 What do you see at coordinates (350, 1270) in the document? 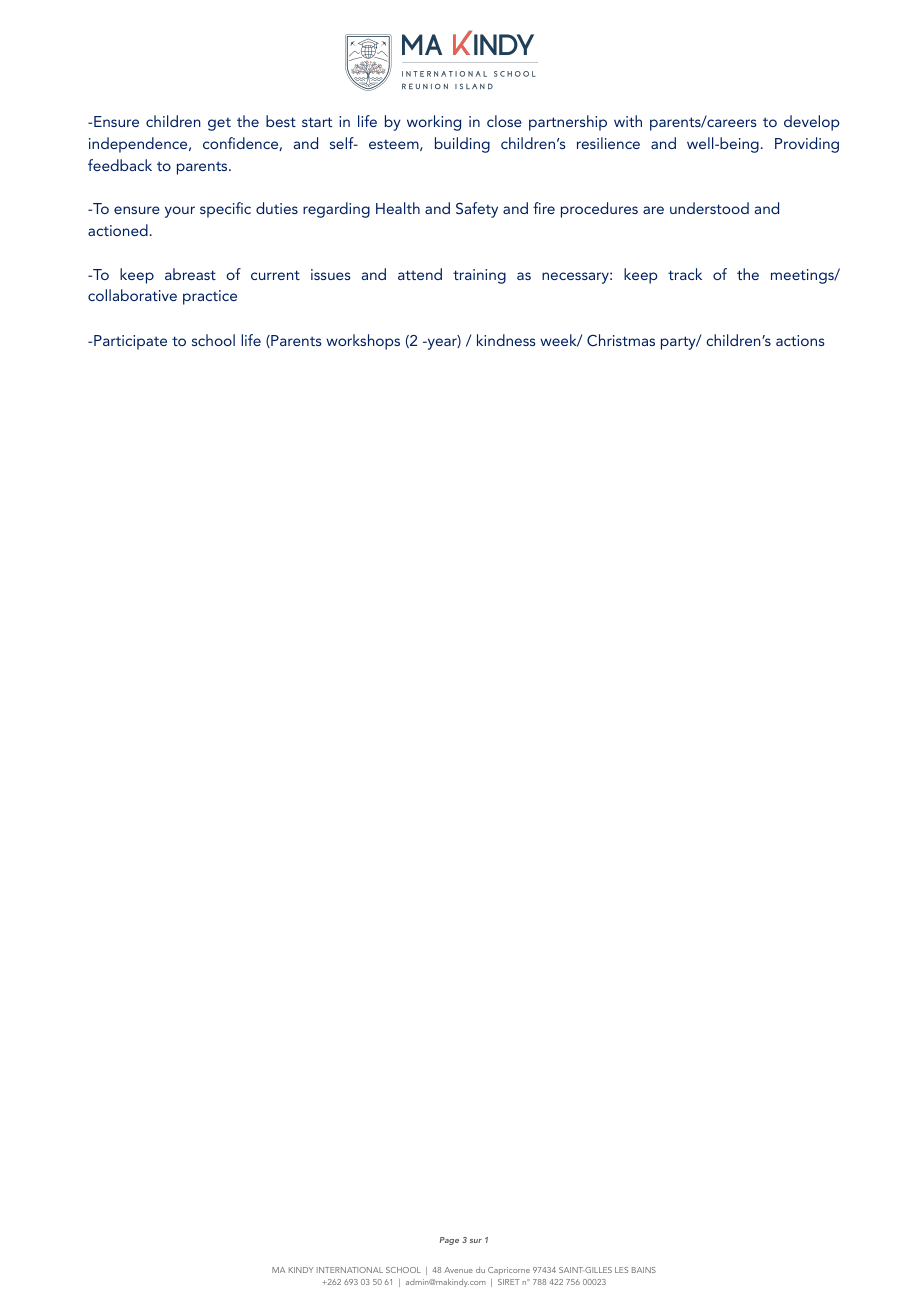
I see `INTERNATIONAL` at bounding box center [350, 1270].
